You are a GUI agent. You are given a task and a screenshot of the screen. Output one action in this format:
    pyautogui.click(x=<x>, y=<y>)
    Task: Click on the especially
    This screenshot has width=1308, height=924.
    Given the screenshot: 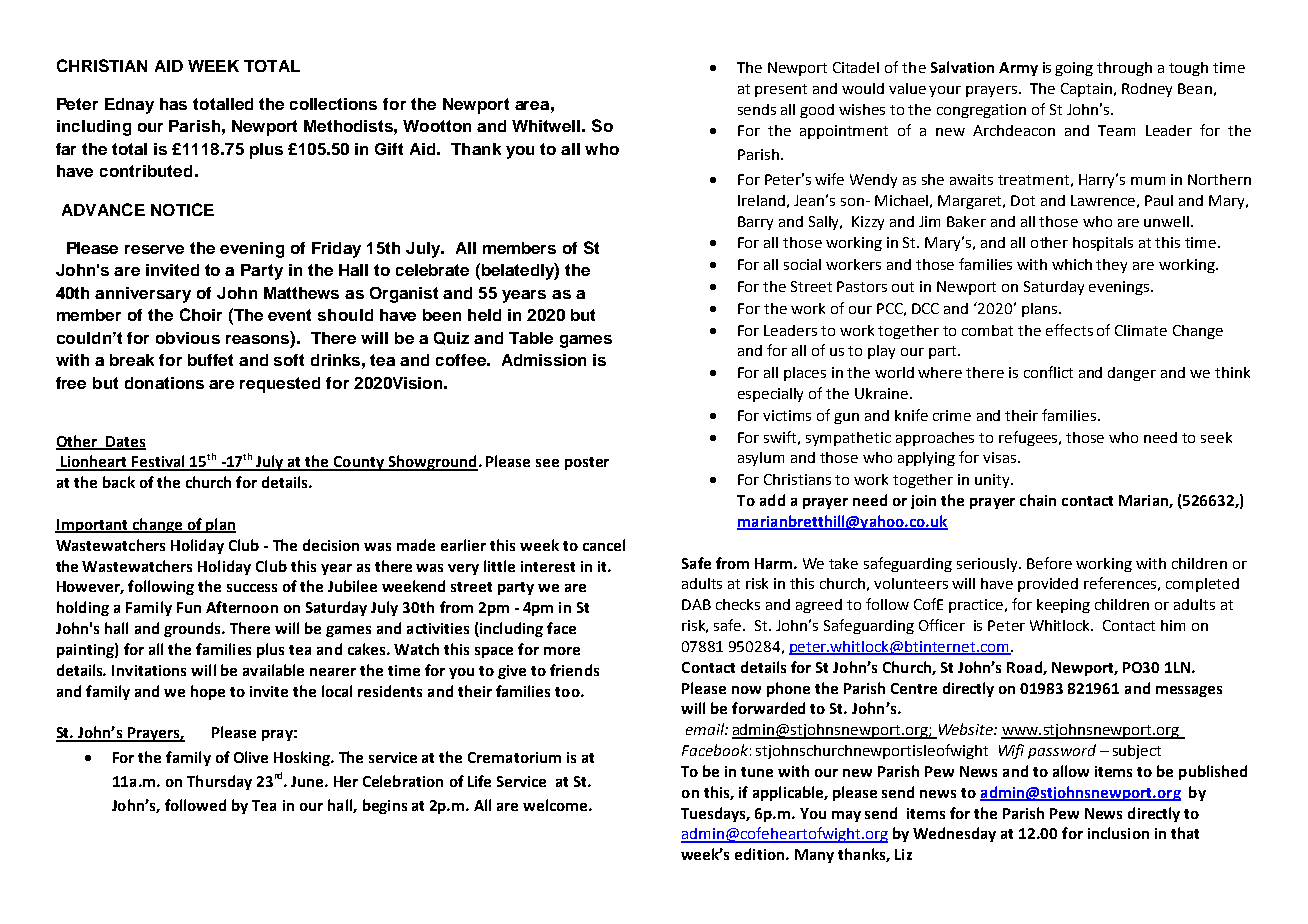 What is the action you would take?
    pyautogui.click(x=770, y=395)
